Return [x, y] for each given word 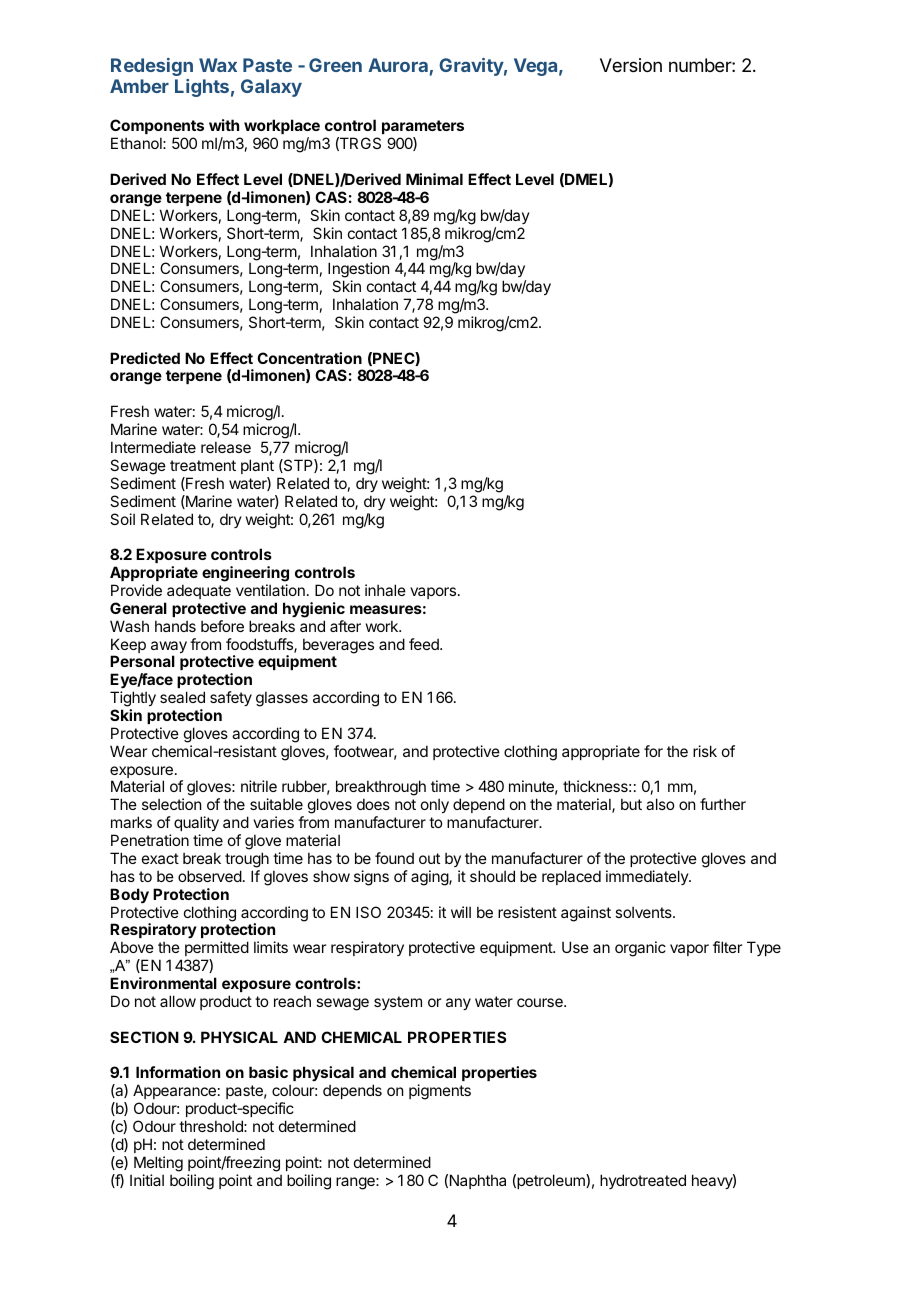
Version [631, 65]
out [429, 858]
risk [705, 751]
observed [210, 876]
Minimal [434, 179]
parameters [423, 127]
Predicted [145, 358]
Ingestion [358, 271]
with [224, 125]
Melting [158, 1164]
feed [425, 644]
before [222, 626]
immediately [648, 877]
